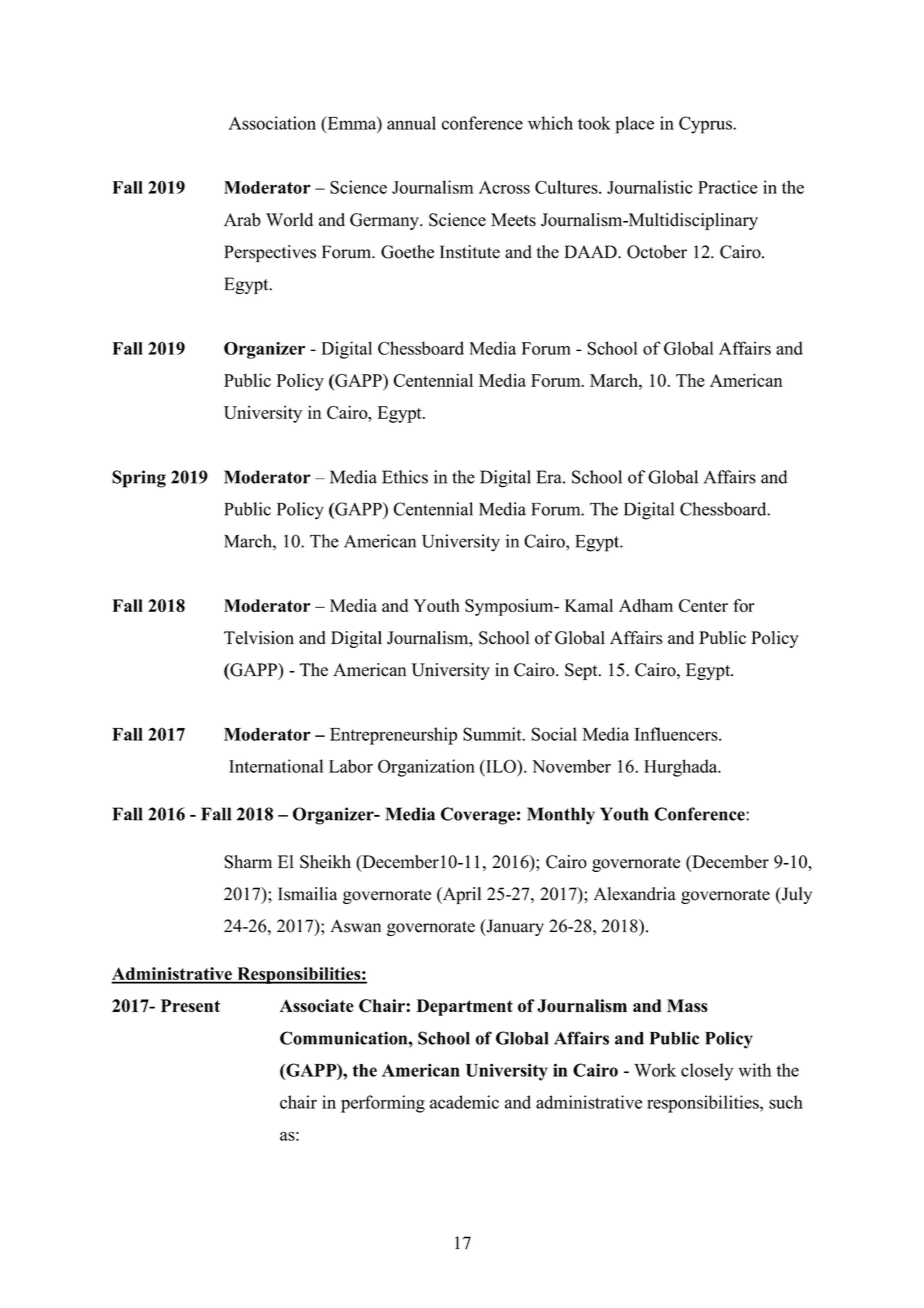 This screenshot has width=924, height=1308. I want to click on Across, so click(504, 187).
